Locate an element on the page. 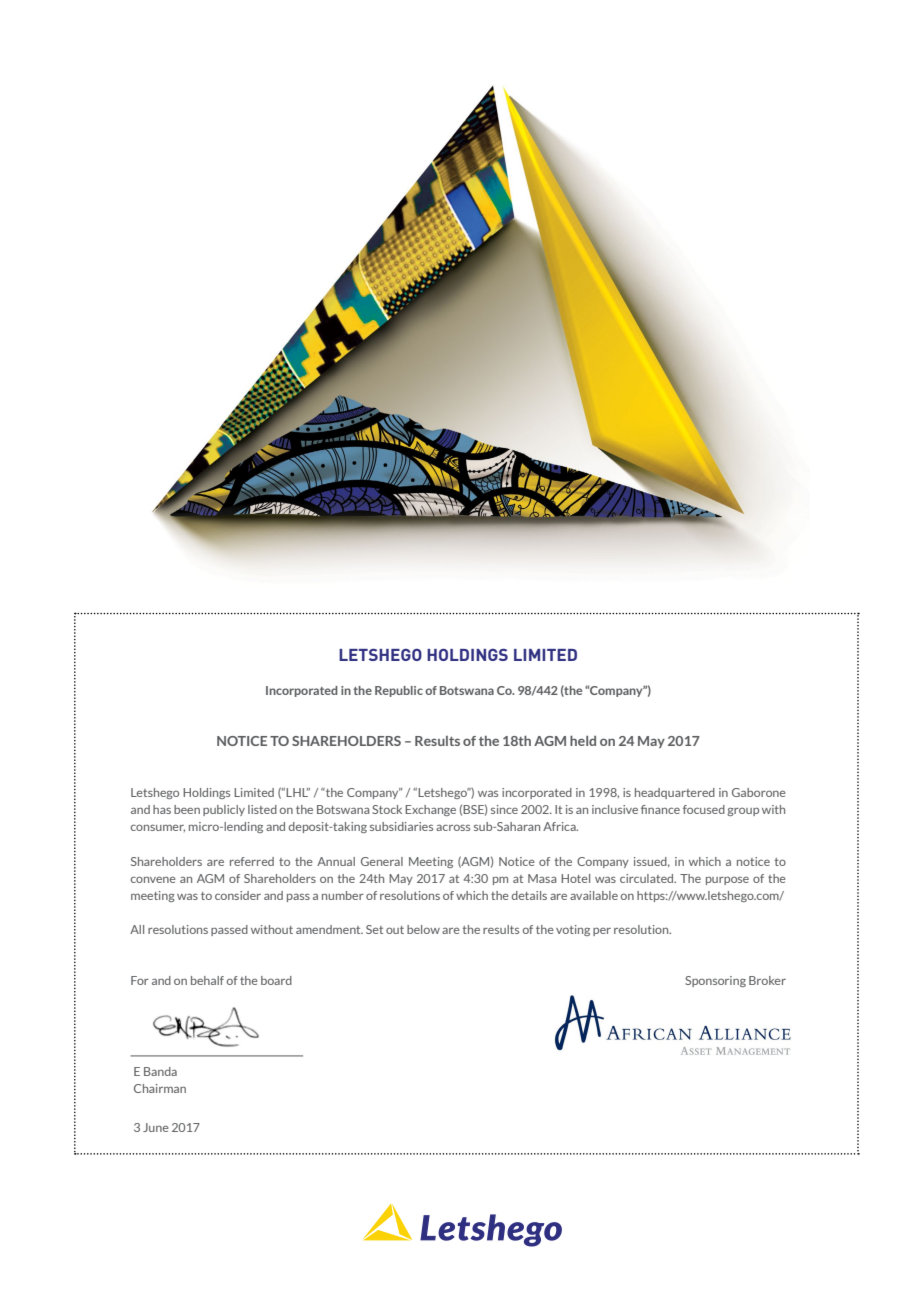 This document has height=1308, width=924. purpose is located at coordinates (727, 881).
